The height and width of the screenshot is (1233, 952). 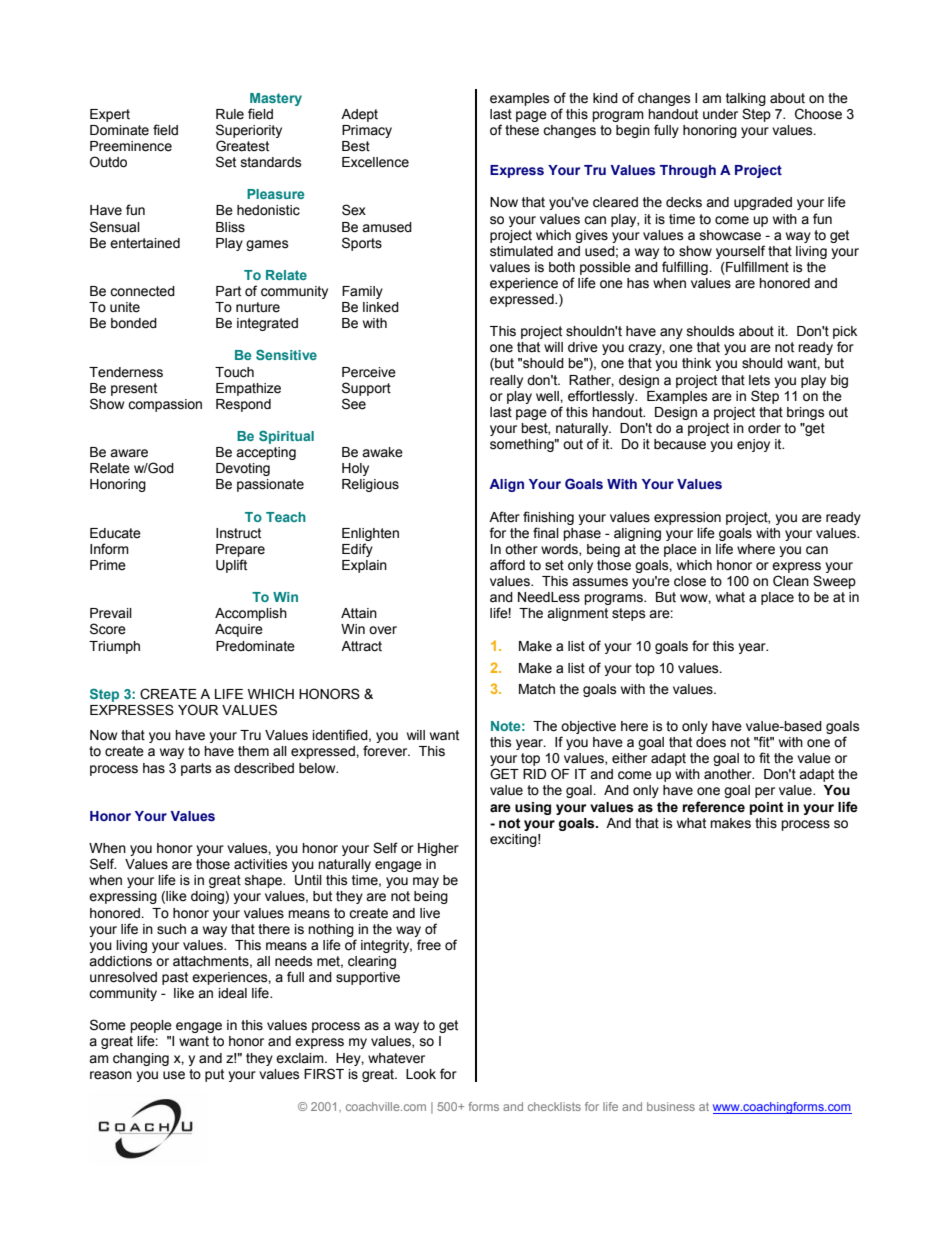 What do you see at coordinates (214, 1075) in the screenshot?
I see `put` at bounding box center [214, 1075].
